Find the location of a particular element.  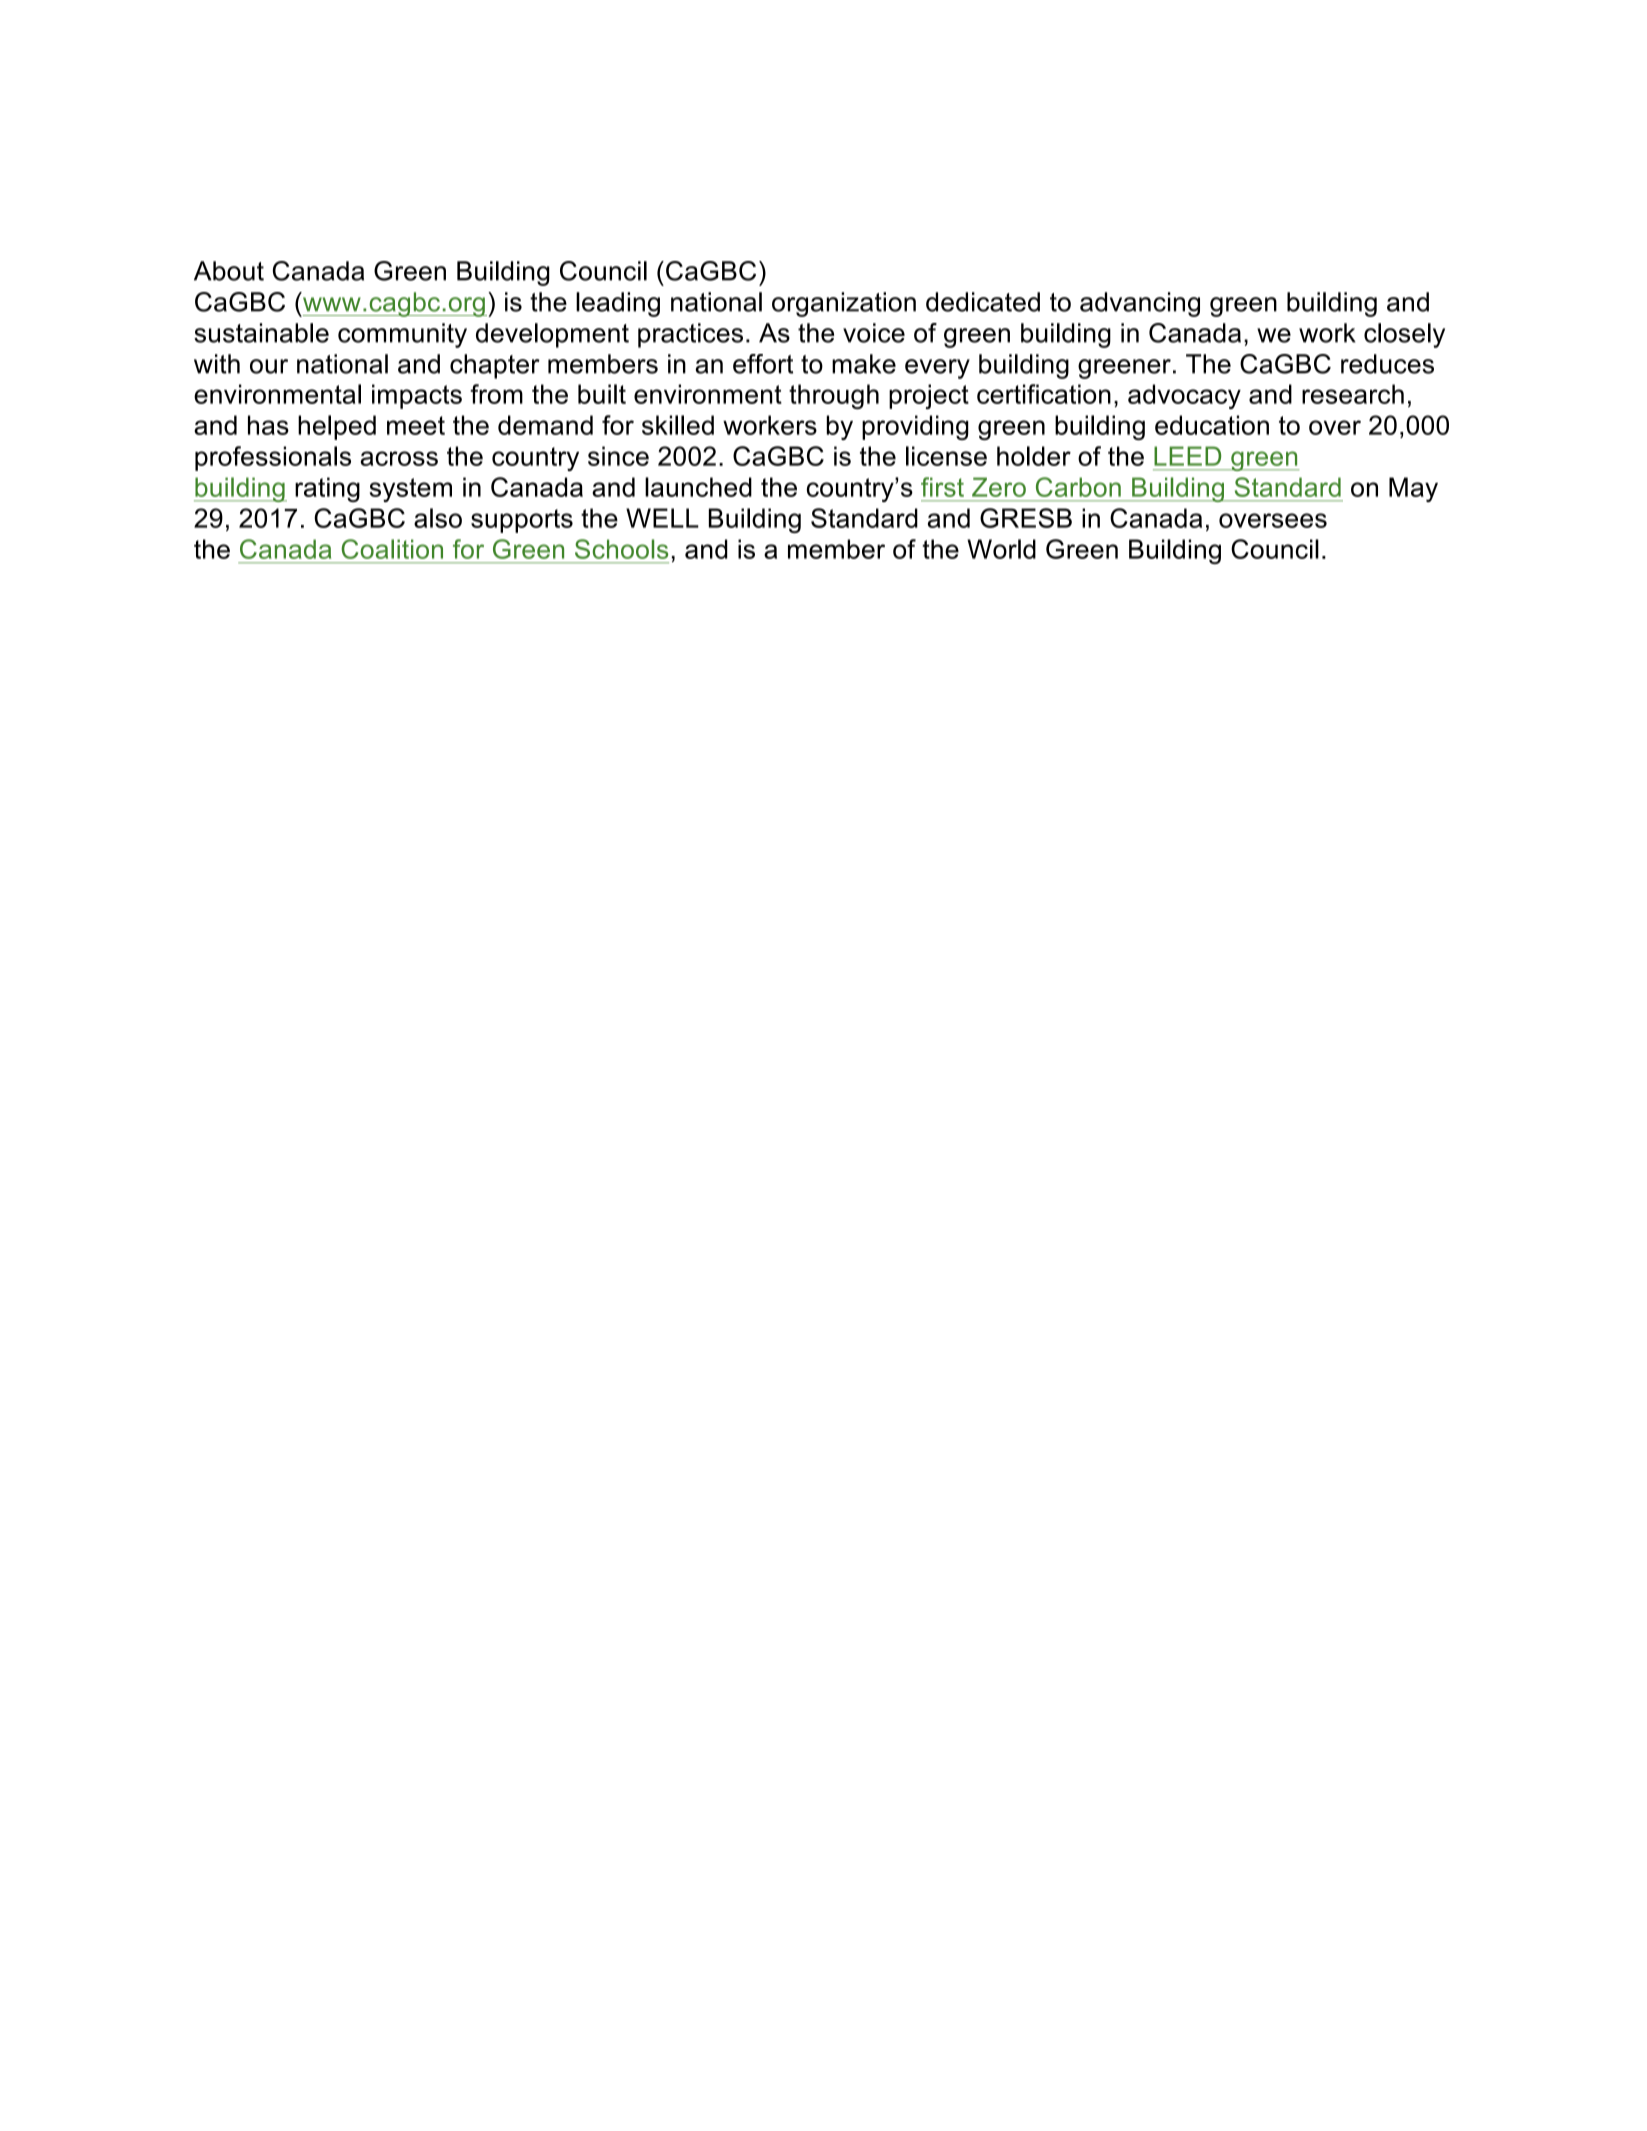

closely is located at coordinates (1404, 335).
